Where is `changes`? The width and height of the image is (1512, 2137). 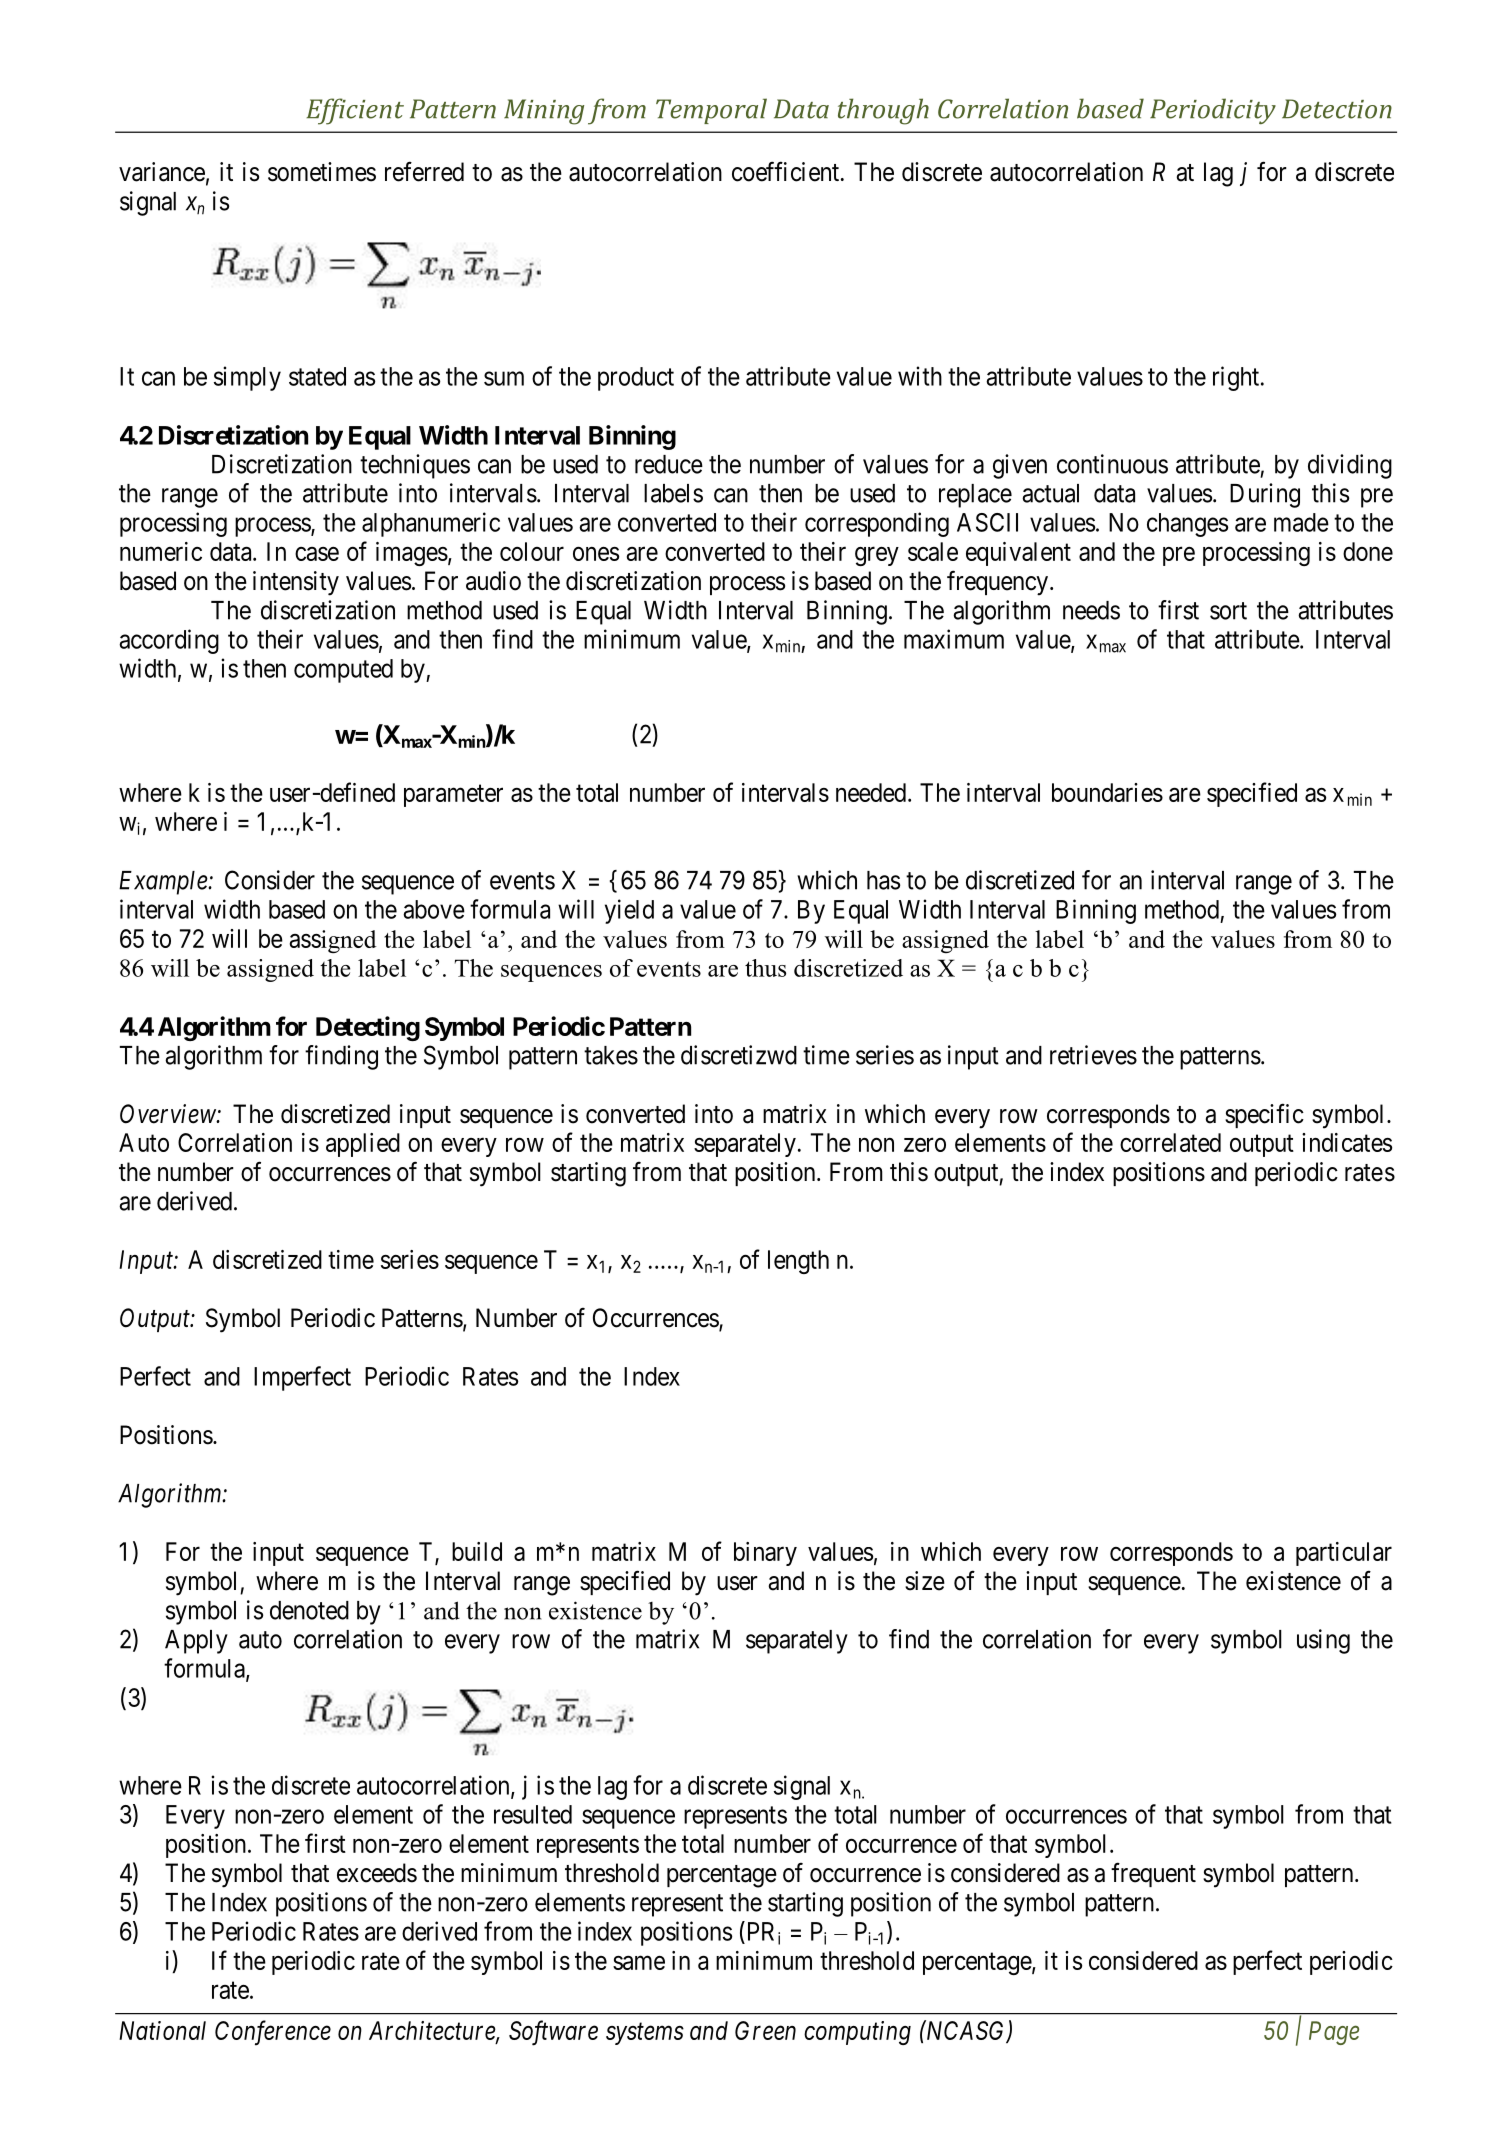 changes is located at coordinates (1187, 525).
